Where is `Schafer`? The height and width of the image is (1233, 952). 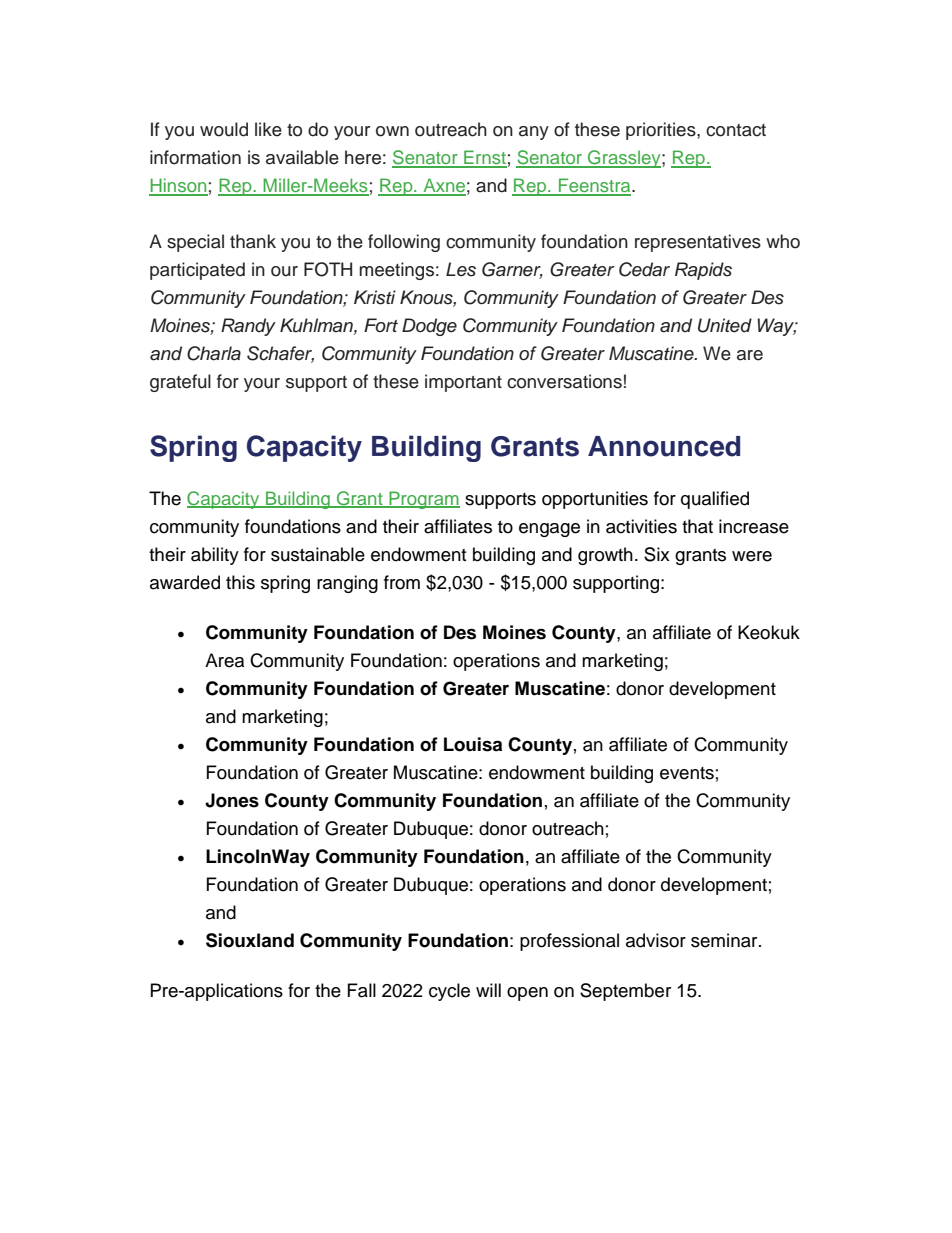 Schafer is located at coordinates (280, 354).
